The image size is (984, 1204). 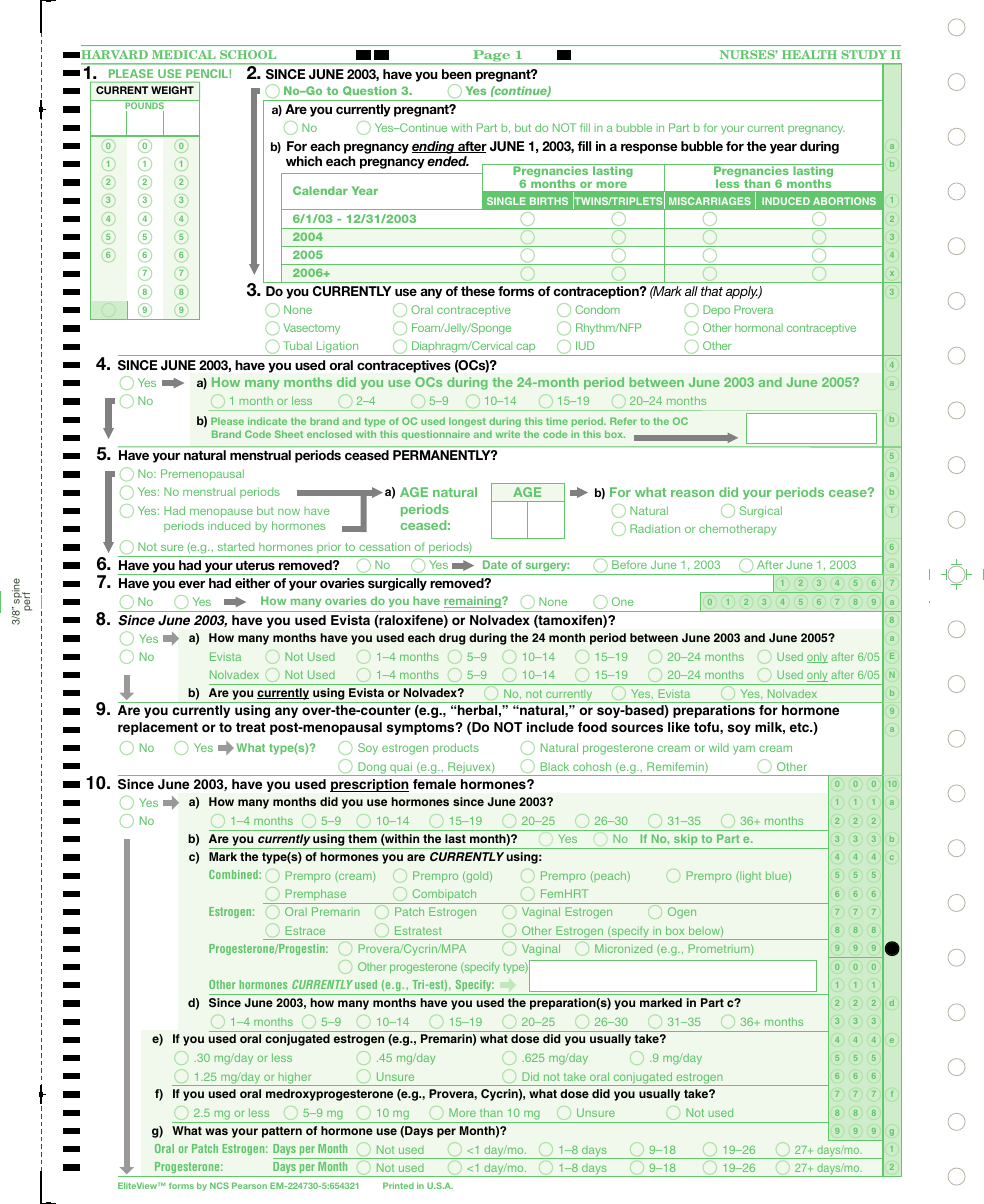 What do you see at coordinates (801, 727) in the screenshot?
I see `etc` at bounding box center [801, 727].
